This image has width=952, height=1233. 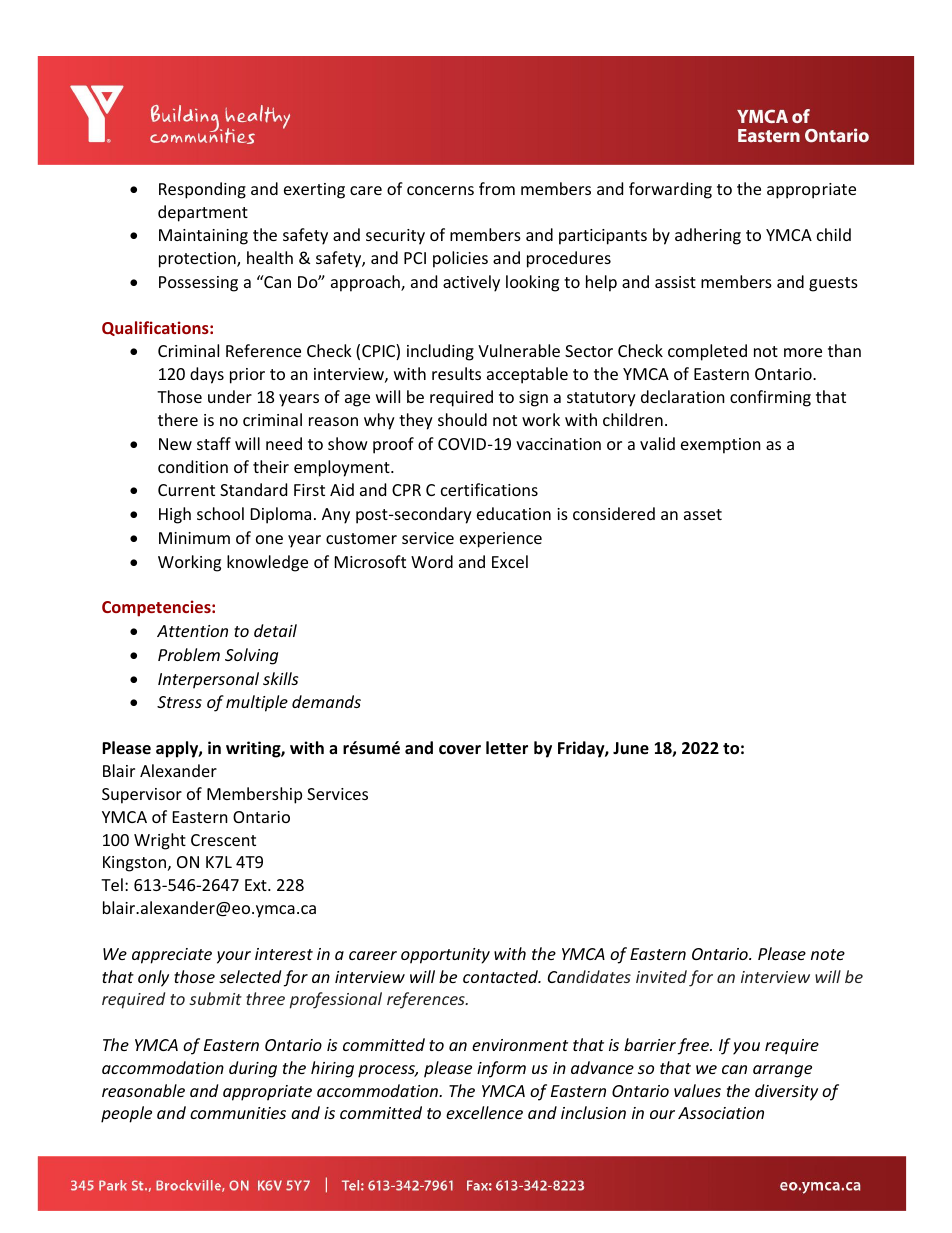 I want to click on from, so click(x=497, y=188).
